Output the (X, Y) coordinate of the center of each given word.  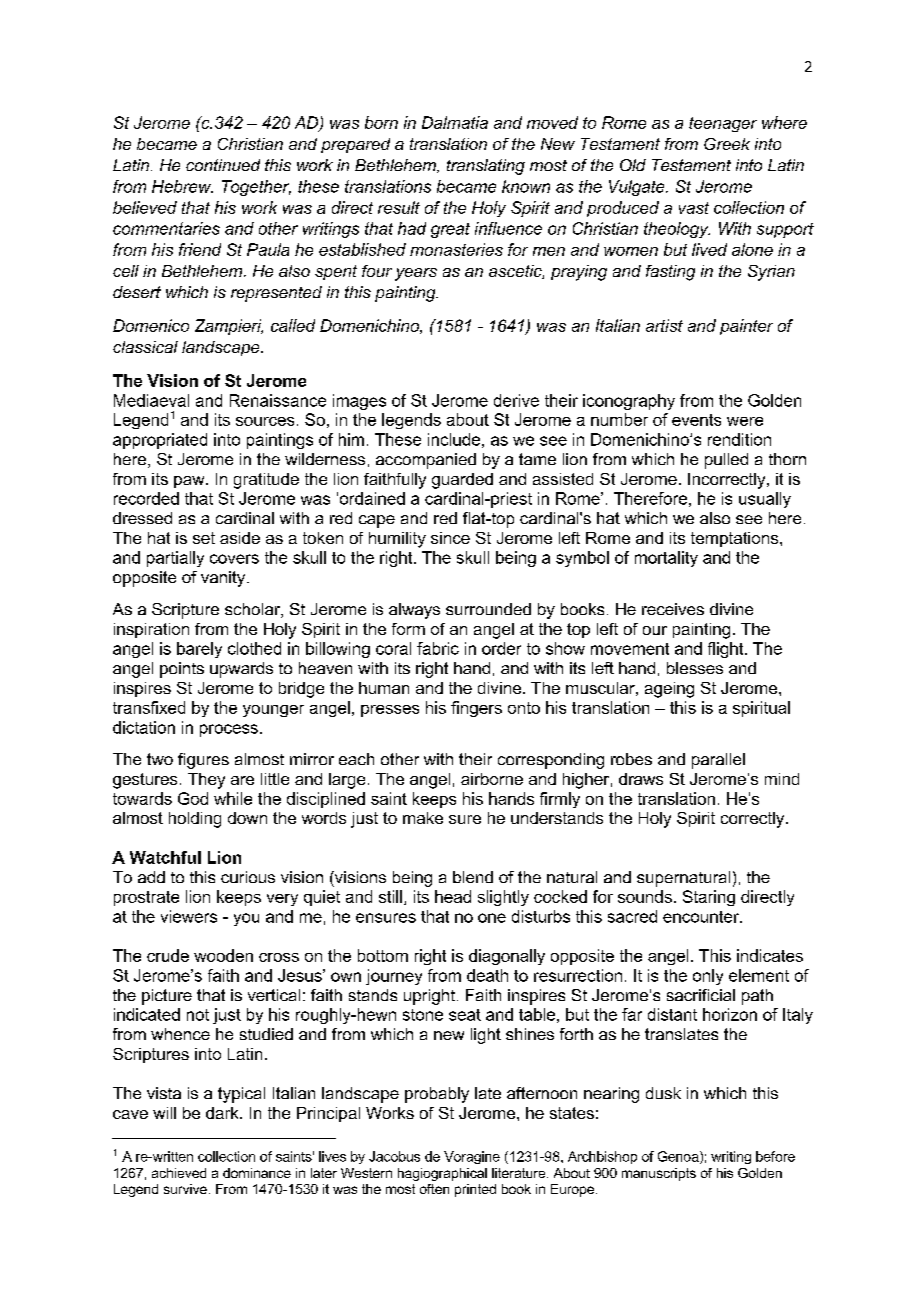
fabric (438, 648)
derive (516, 400)
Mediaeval (151, 400)
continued (223, 165)
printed (475, 1190)
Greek (727, 144)
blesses (695, 668)
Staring (709, 898)
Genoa (679, 1157)
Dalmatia (455, 122)
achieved (179, 1173)
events (696, 420)
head (453, 896)
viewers (189, 916)
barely (199, 650)
